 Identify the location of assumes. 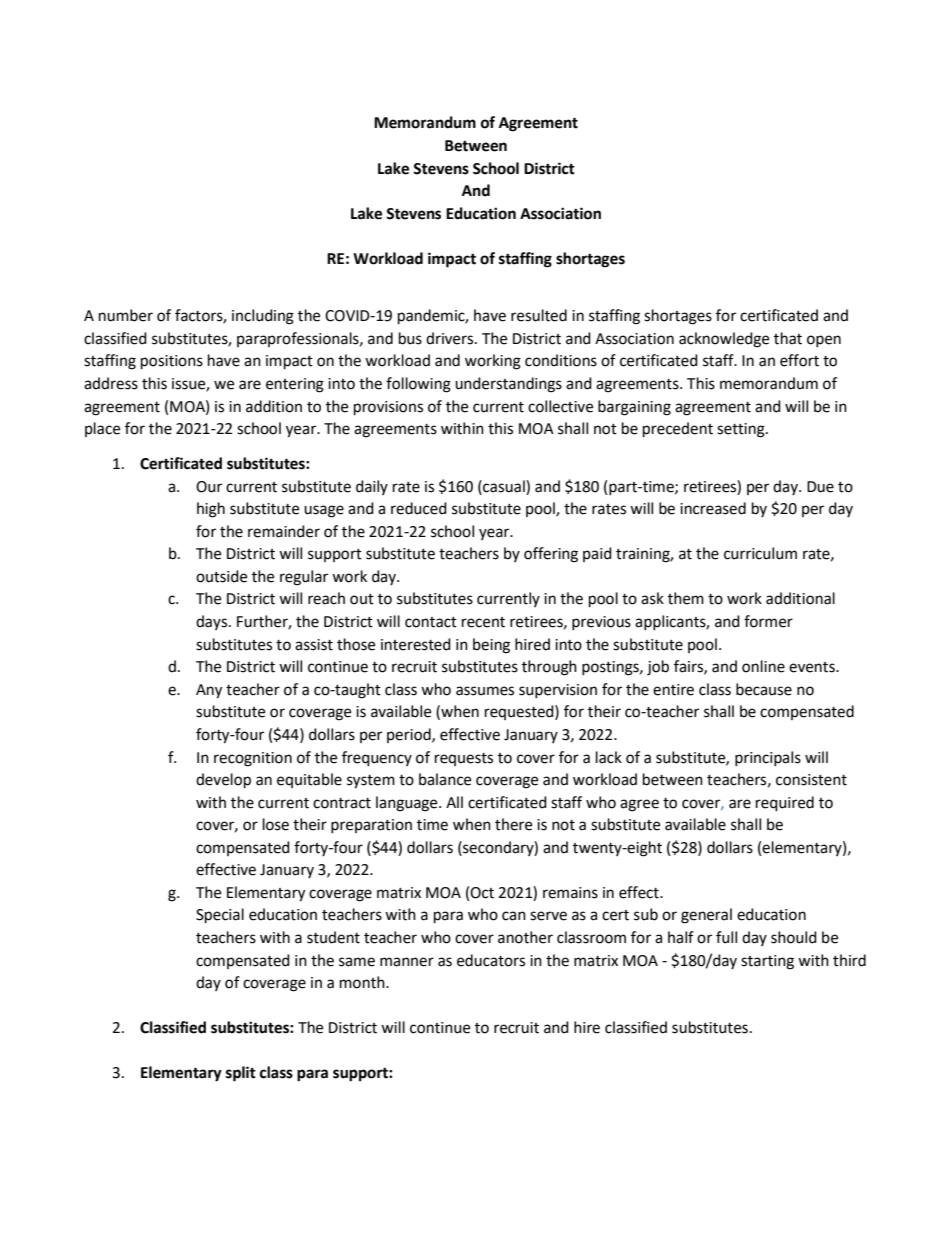
(485, 691).
